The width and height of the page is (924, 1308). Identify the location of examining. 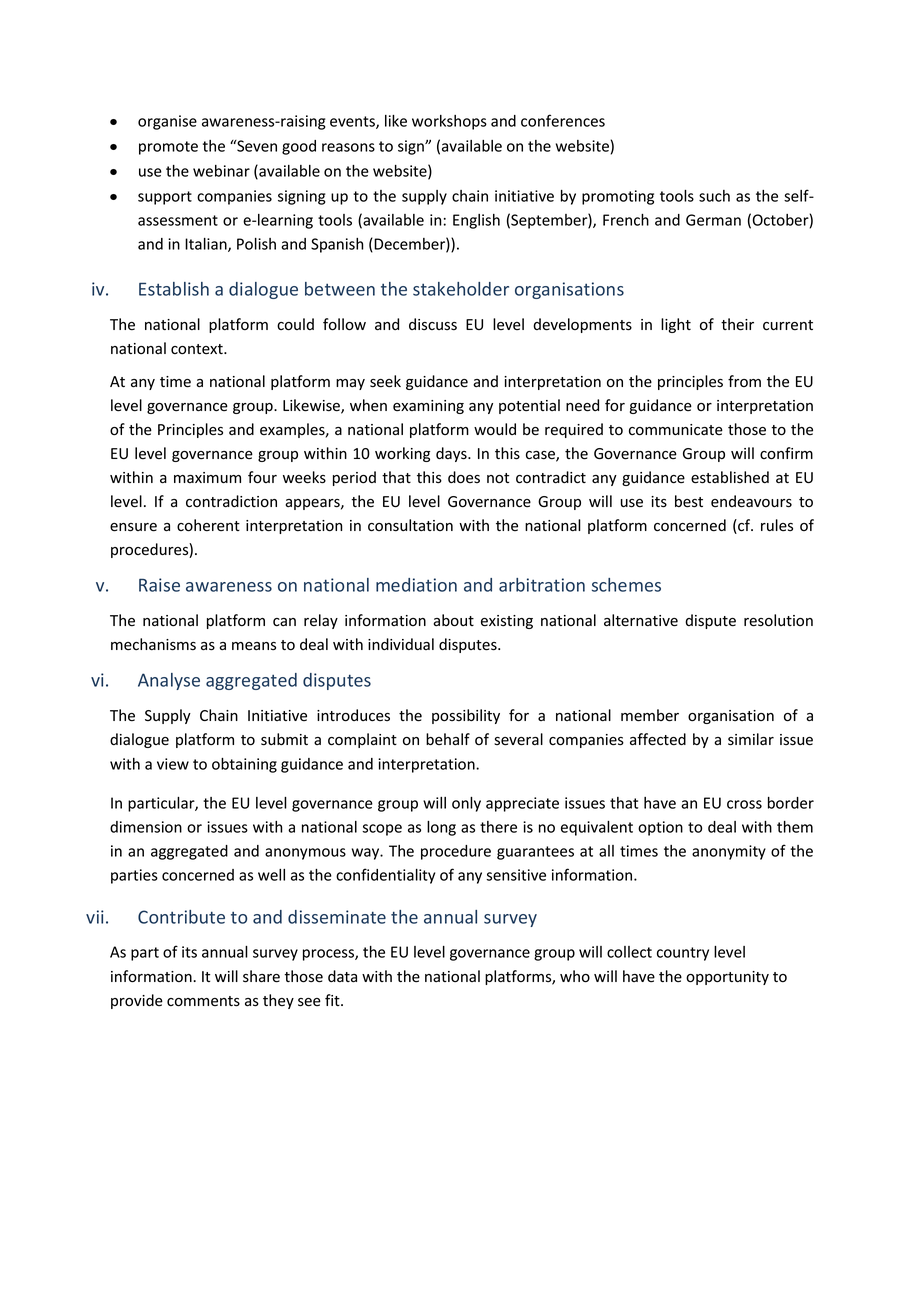
(428, 407).
